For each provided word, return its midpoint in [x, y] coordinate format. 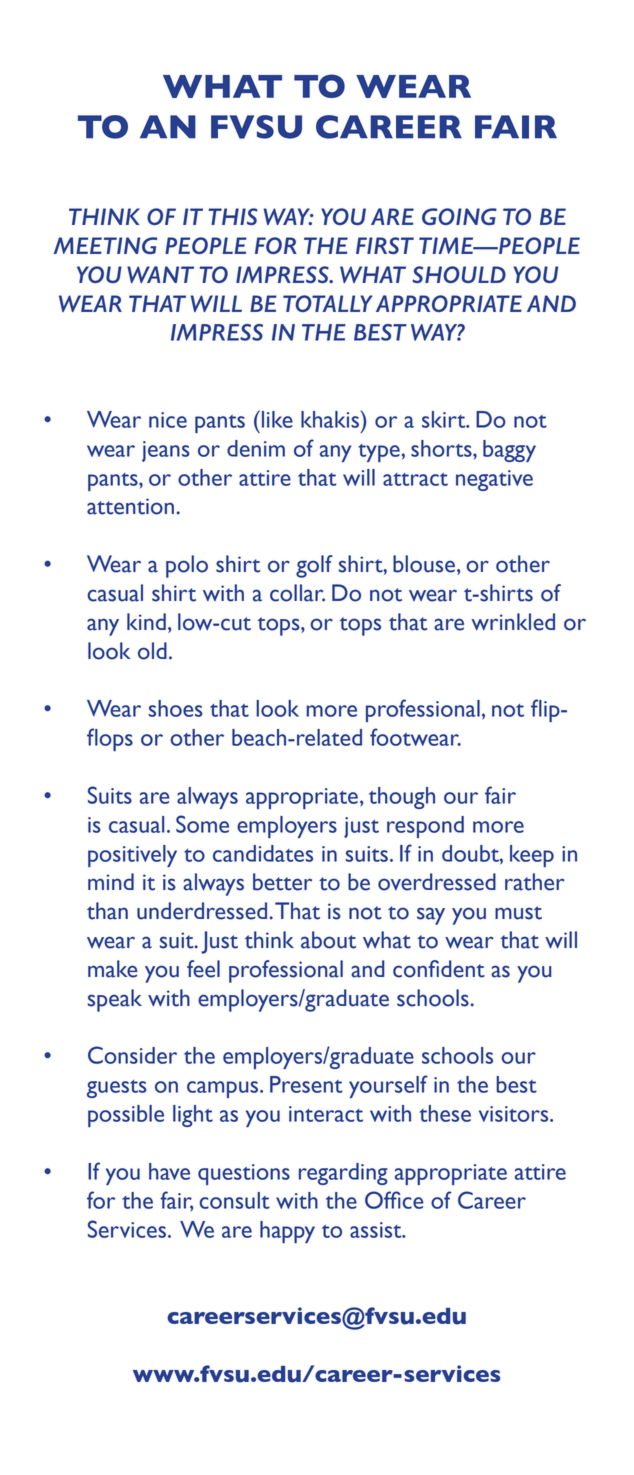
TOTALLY [328, 303]
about [328, 940]
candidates [263, 853]
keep [532, 856]
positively [132, 856]
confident [439, 969]
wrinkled [513, 622]
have [169, 1171]
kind [146, 621]
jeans [166, 451]
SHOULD [459, 274]
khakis [331, 419]
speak [115, 1000]
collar [297, 593]
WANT [160, 274]
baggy [509, 451]
